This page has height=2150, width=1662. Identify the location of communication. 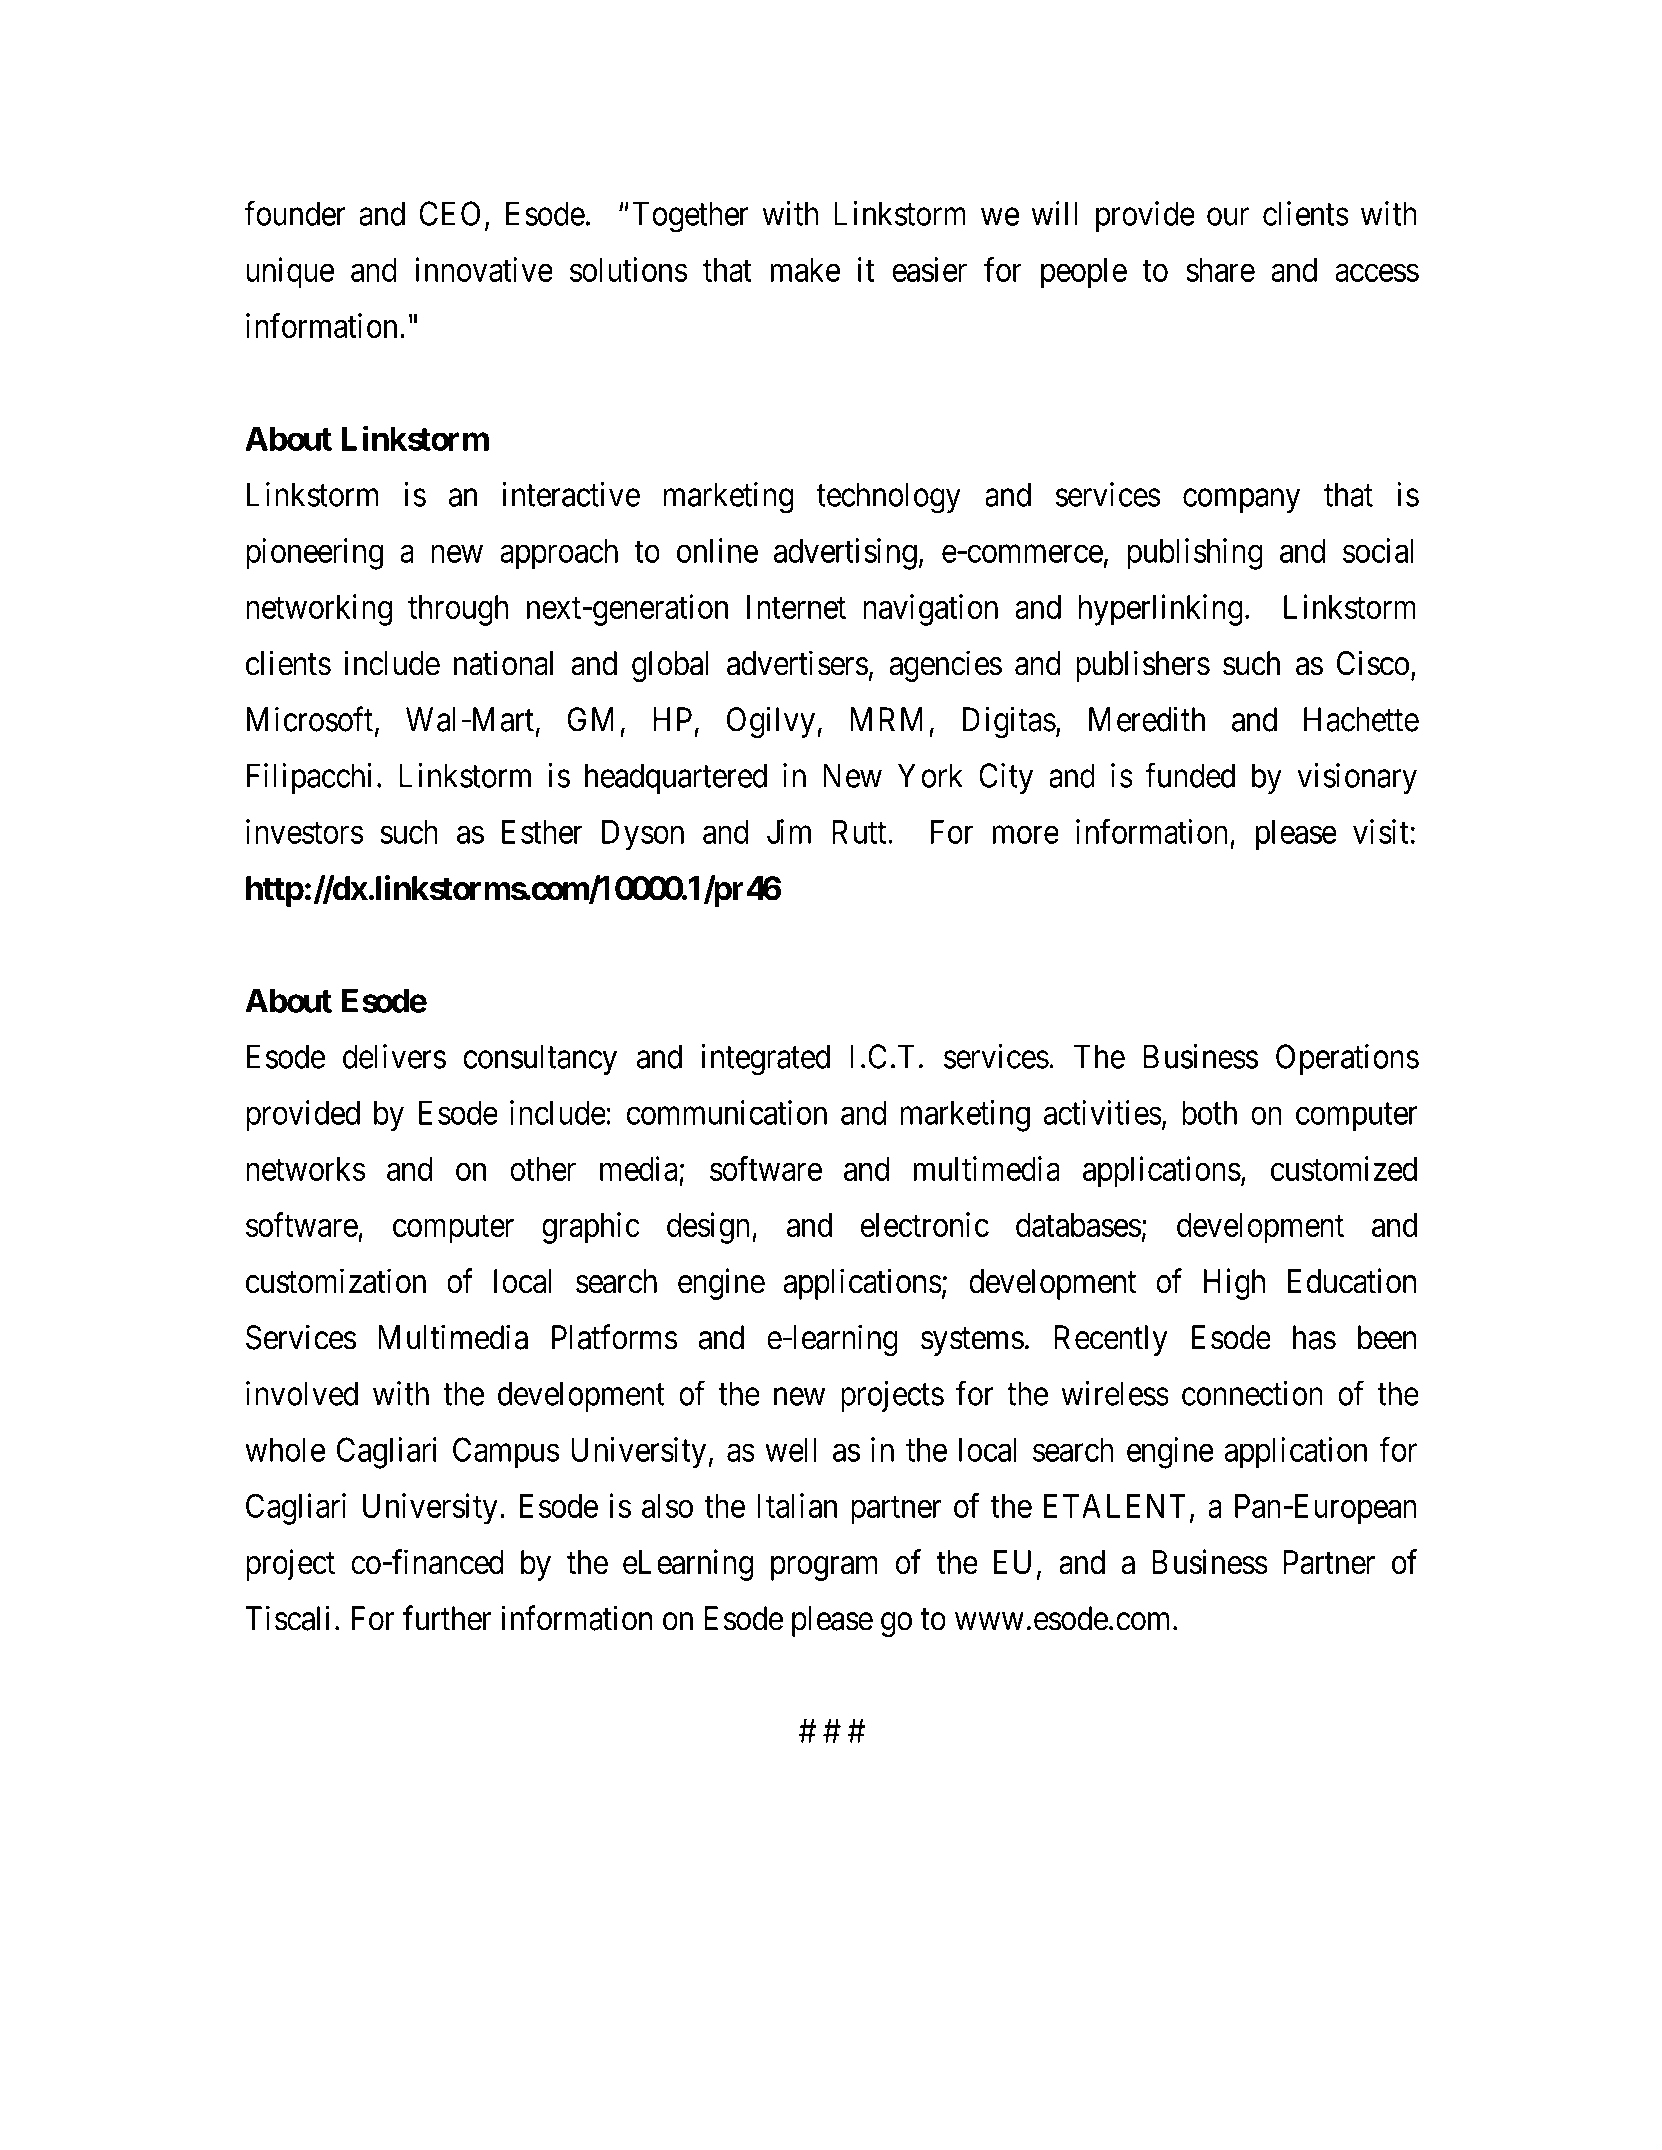
(727, 1112).
